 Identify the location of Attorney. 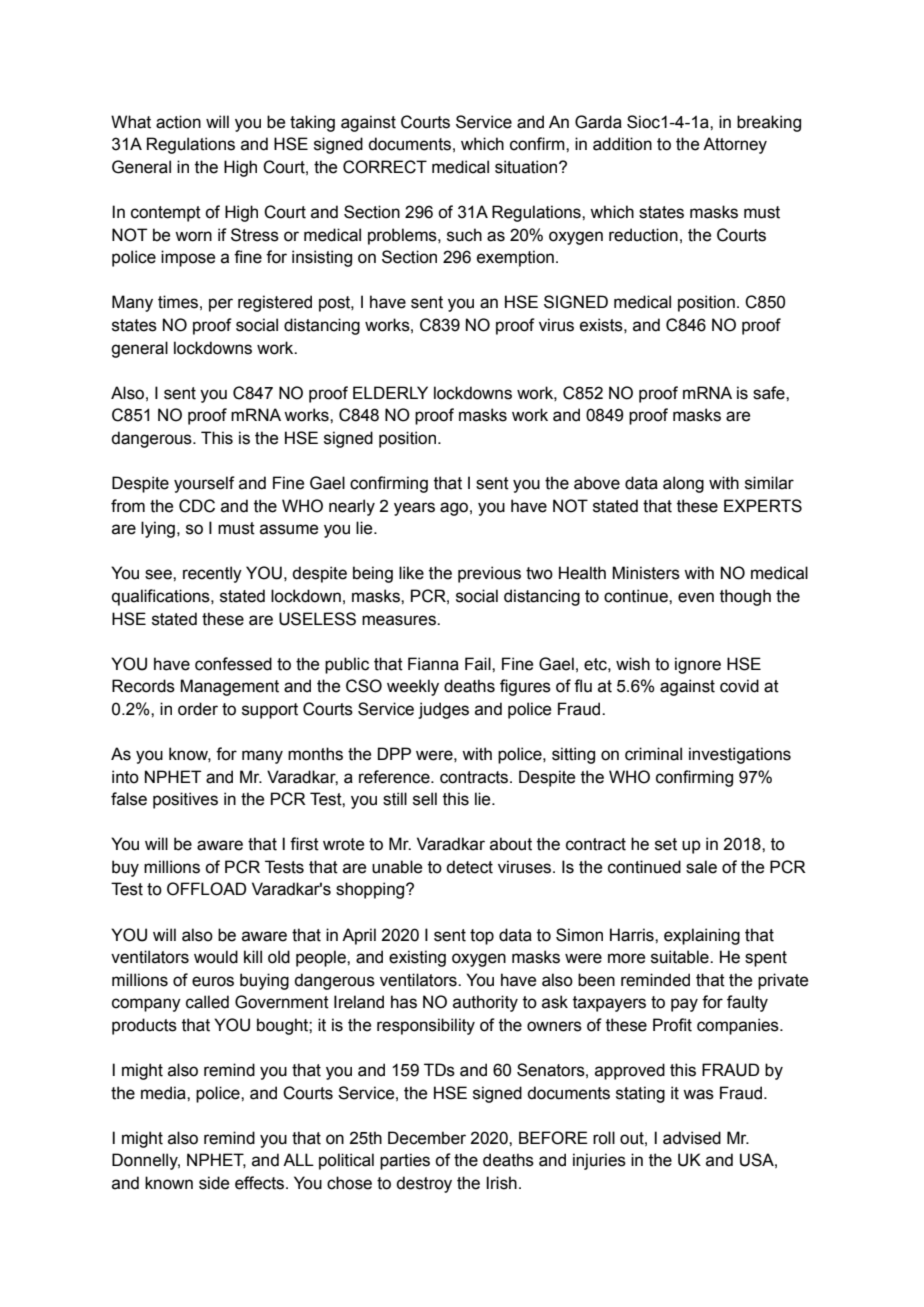
(735, 145).
